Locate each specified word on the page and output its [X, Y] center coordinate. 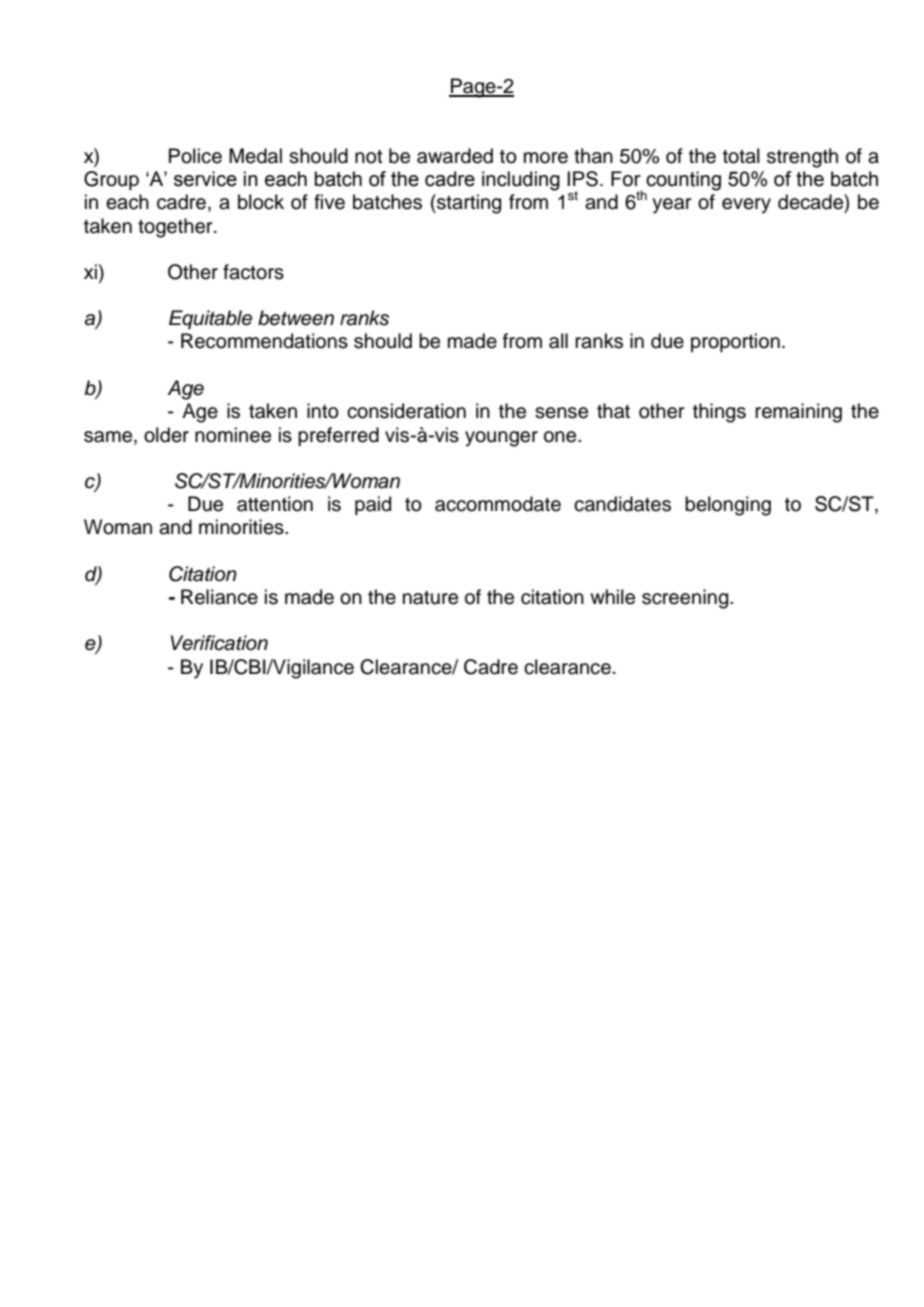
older [166, 435]
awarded [455, 156]
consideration [406, 411]
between [296, 318]
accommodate [498, 504]
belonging [728, 506]
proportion [735, 342]
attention [275, 504]
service [205, 179]
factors [253, 272]
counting [683, 181]
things [719, 413]
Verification [219, 643]
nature [430, 598]
